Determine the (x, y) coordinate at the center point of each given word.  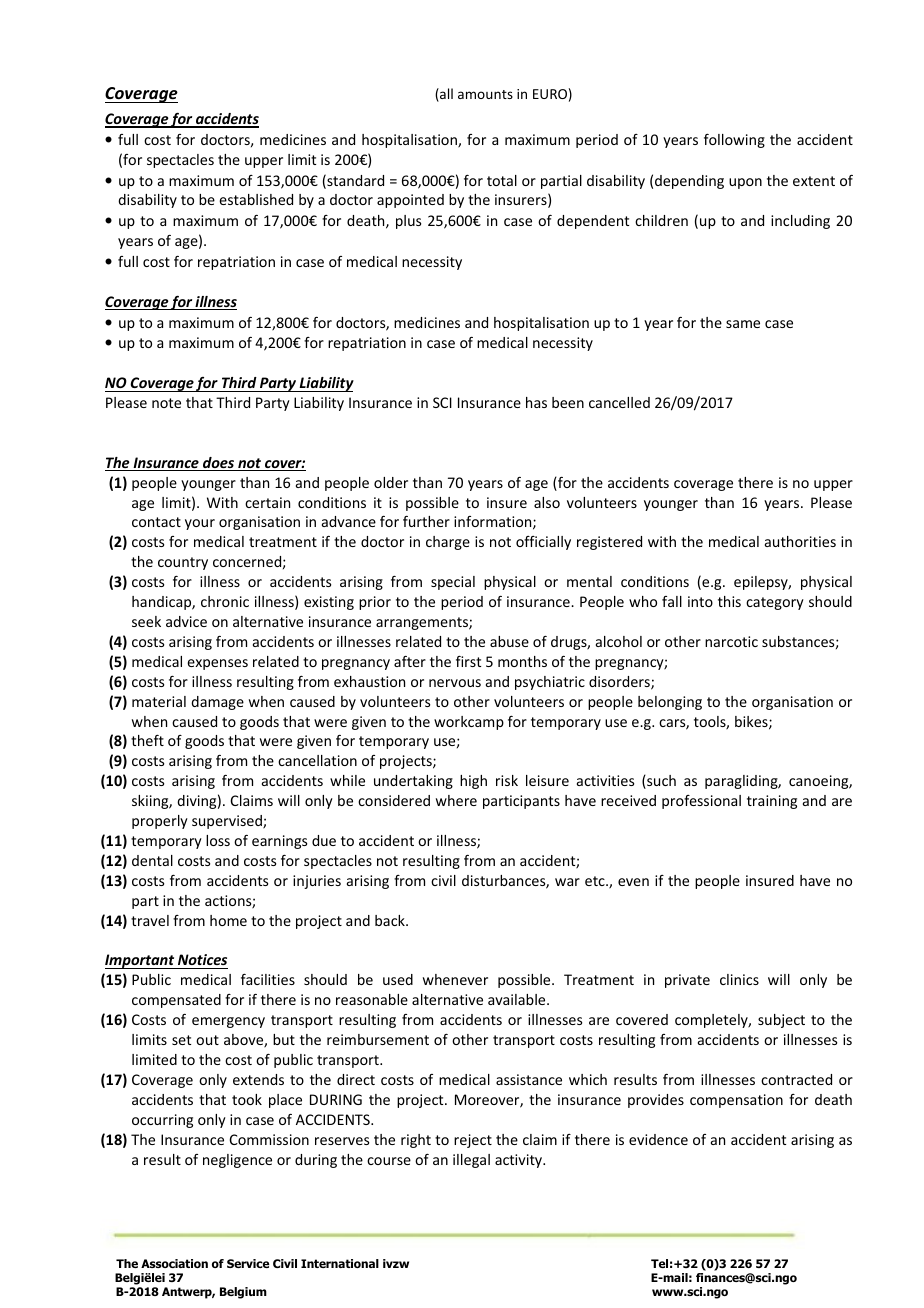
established (256, 199)
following (734, 141)
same (743, 324)
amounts (485, 94)
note (166, 403)
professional (701, 802)
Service (248, 1263)
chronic (225, 601)
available (518, 999)
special (453, 583)
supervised (228, 822)
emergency (228, 1022)
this (729, 601)
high (473, 782)
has (536, 402)
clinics (739, 979)
